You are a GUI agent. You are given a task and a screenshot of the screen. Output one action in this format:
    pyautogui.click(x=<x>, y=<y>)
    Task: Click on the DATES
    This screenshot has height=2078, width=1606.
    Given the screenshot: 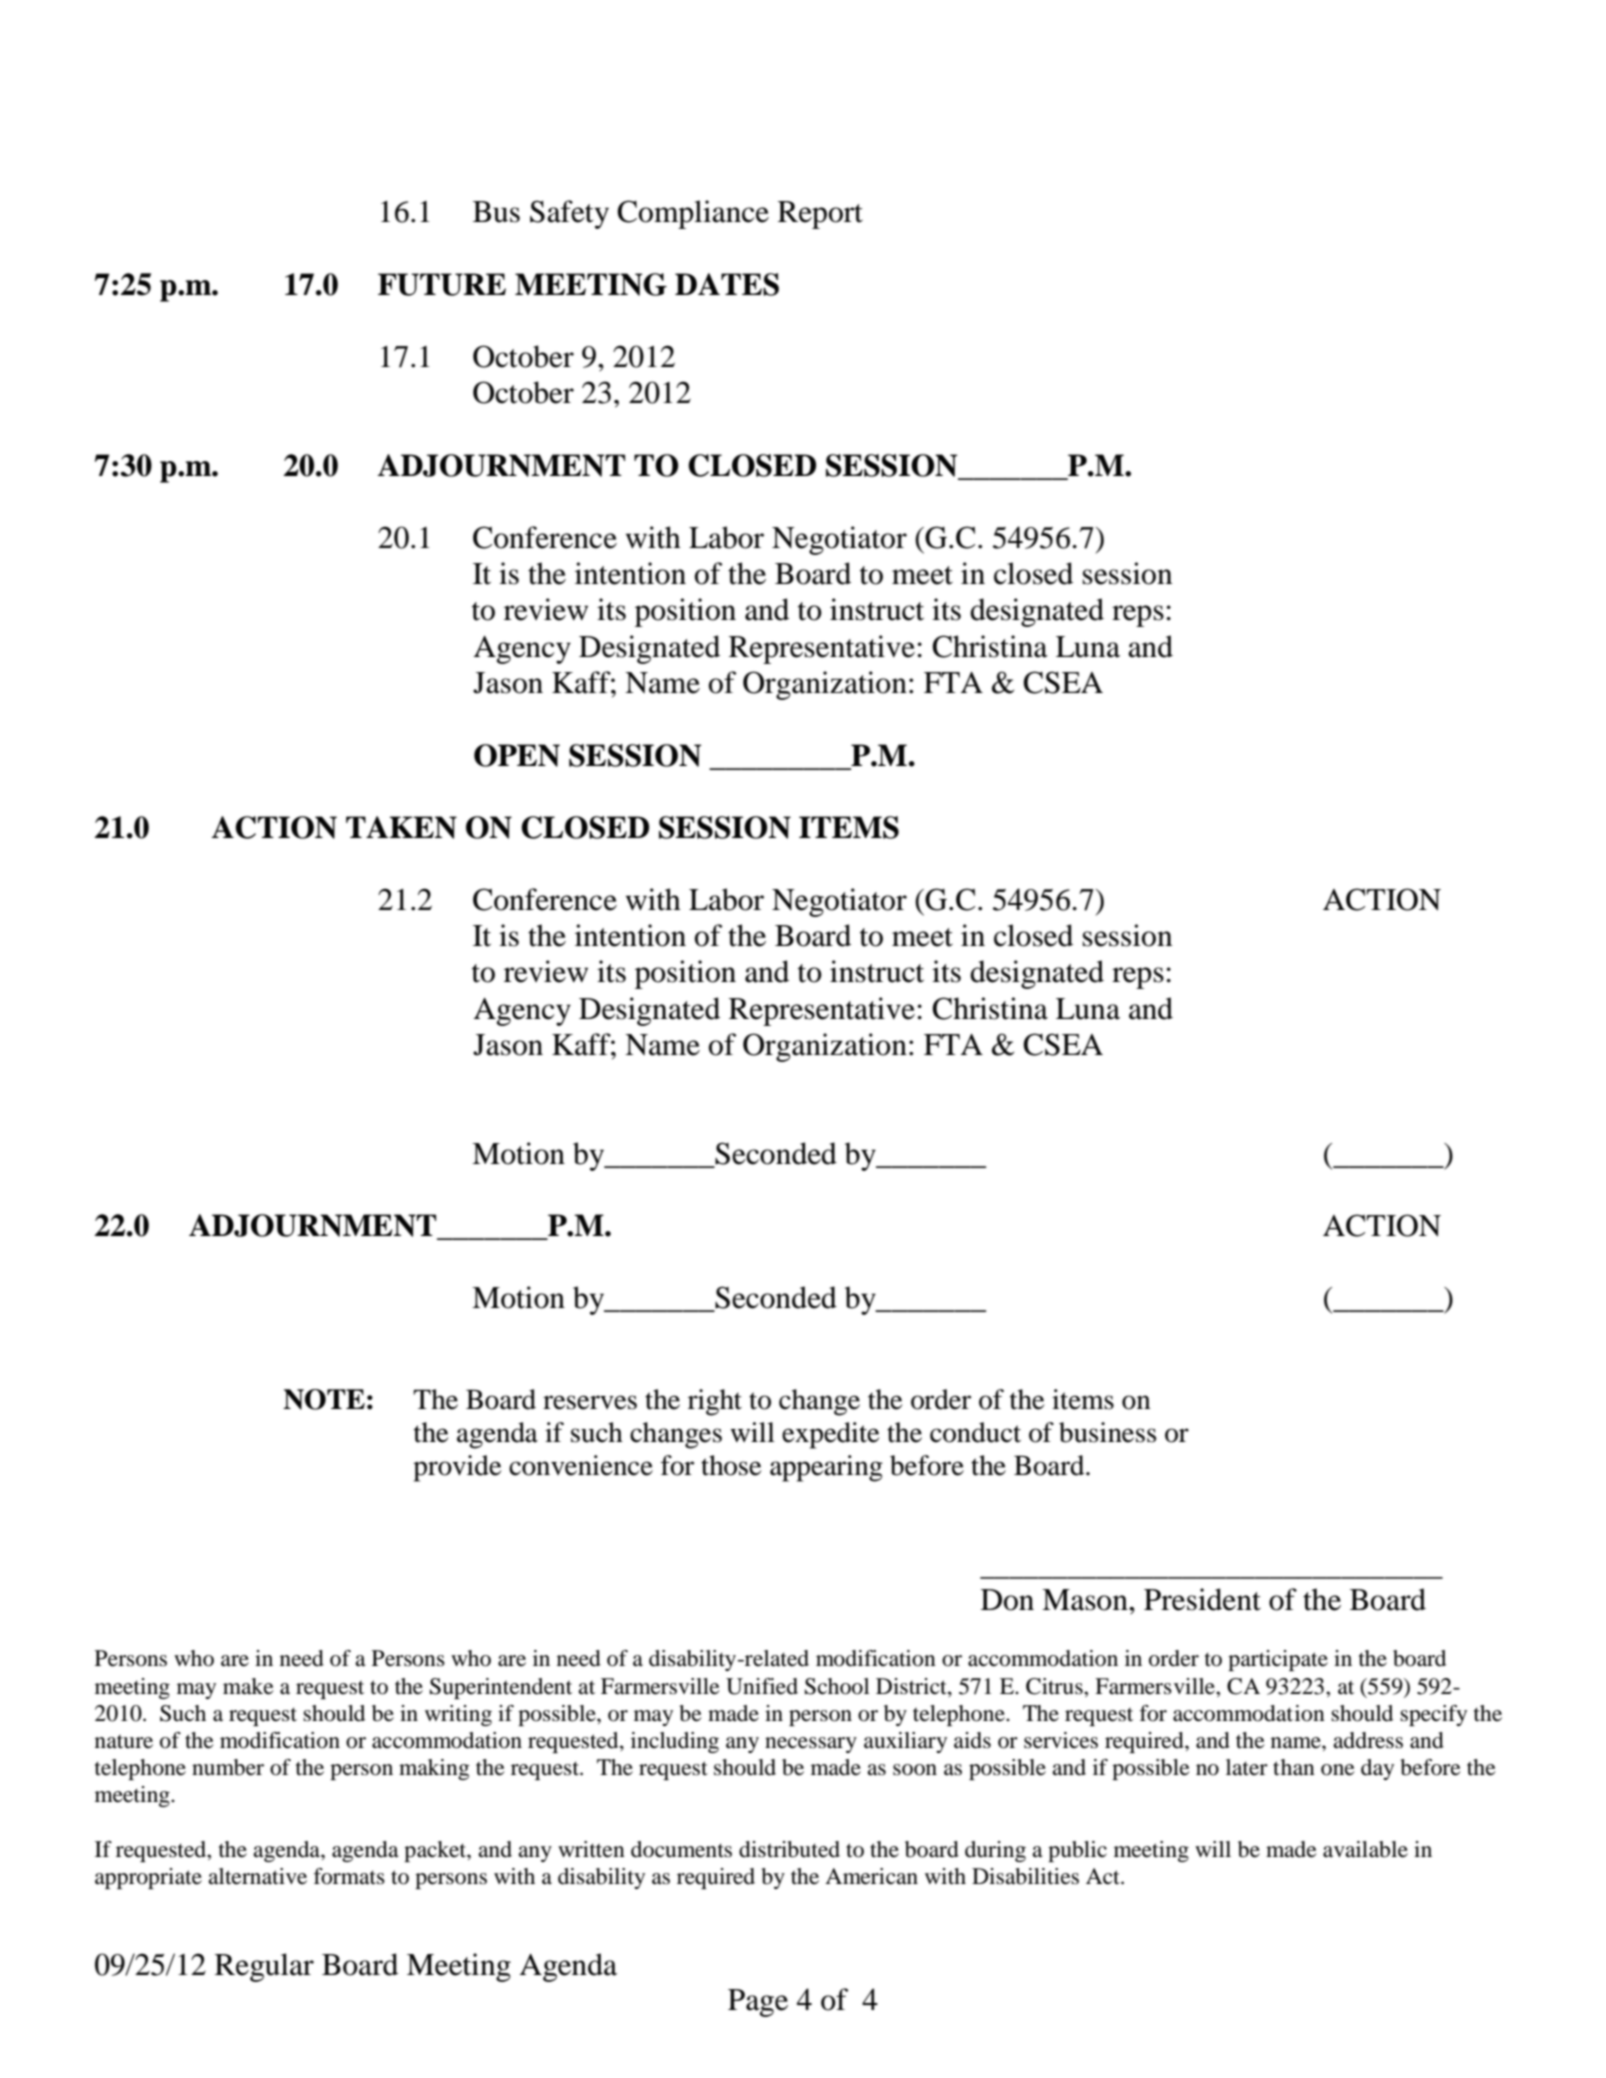 What is the action you would take?
    pyautogui.click(x=727, y=284)
